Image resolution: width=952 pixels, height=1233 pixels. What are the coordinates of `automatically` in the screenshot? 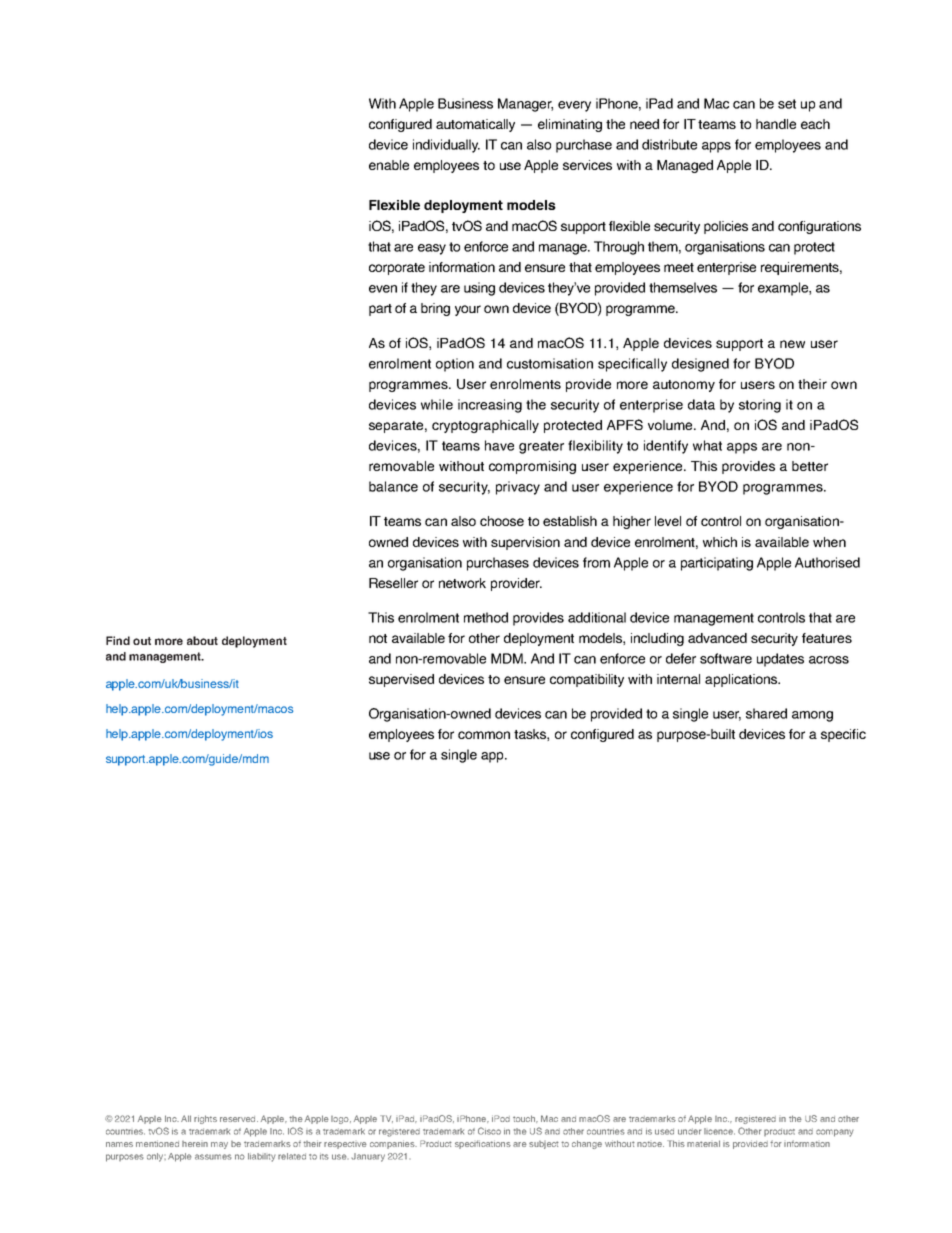 It's located at (475, 125).
